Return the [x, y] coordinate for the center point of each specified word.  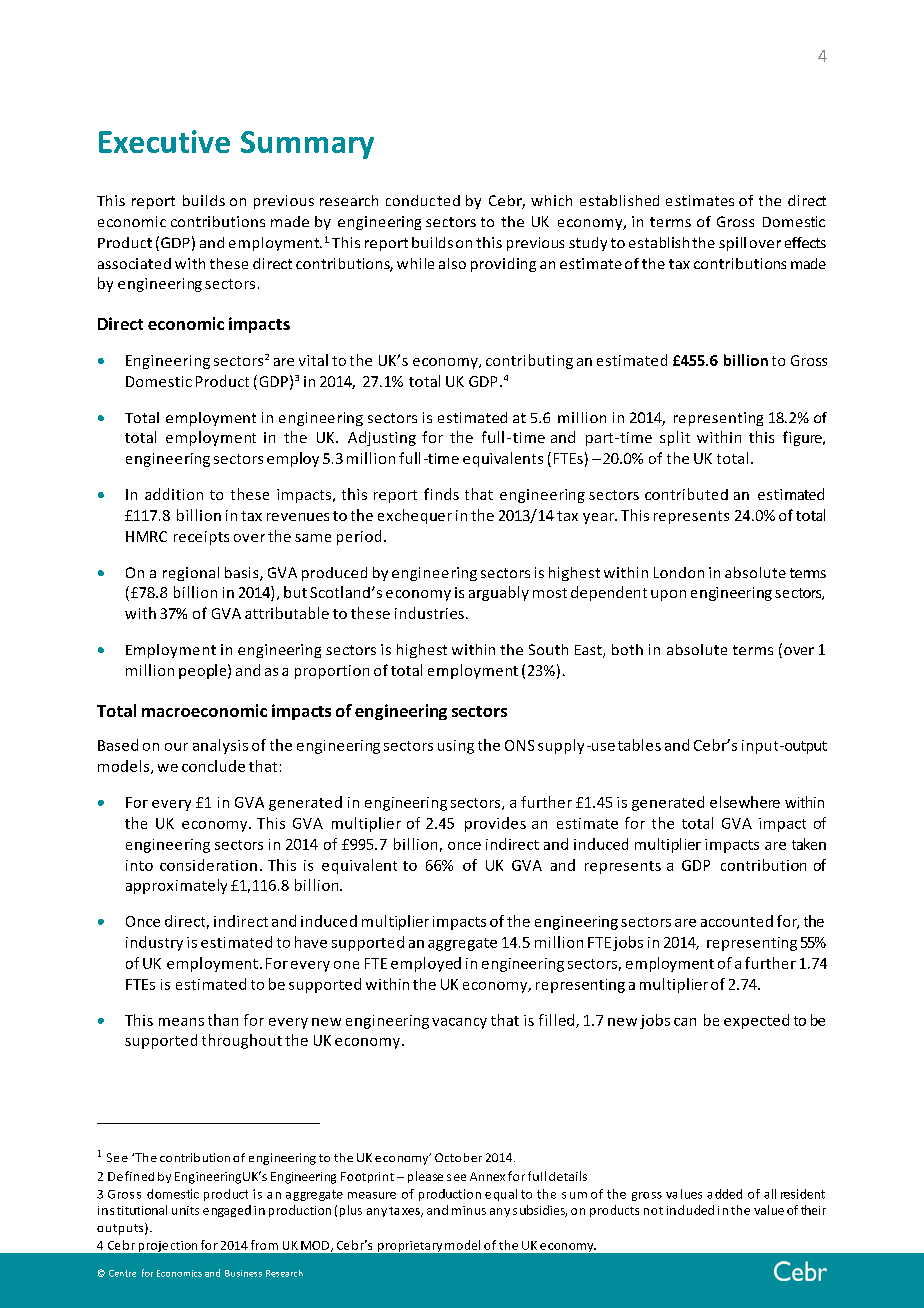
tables [639, 745]
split [675, 438]
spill [732, 244]
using [456, 747]
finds [441, 494]
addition [174, 494]
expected [756, 1021]
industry [154, 943]
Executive [164, 141]
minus [469, 1210]
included [690, 1210]
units [185, 1210]
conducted [423, 200]
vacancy [459, 1023]
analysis [220, 746]
